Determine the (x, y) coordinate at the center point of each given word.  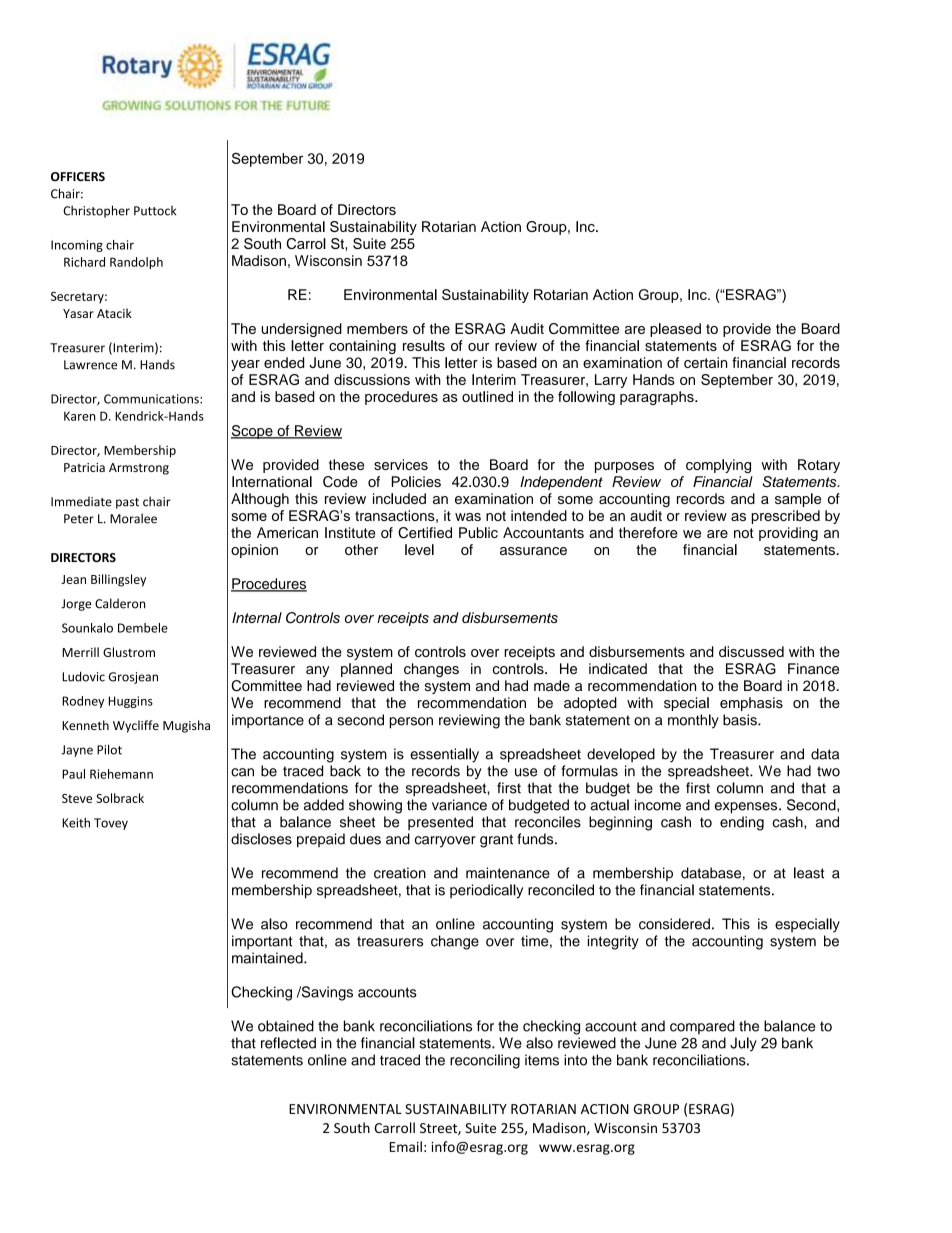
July (743, 1044)
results (424, 345)
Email (406, 1146)
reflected (288, 1043)
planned (366, 670)
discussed (751, 651)
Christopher (96, 211)
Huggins (131, 702)
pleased (675, 330)
